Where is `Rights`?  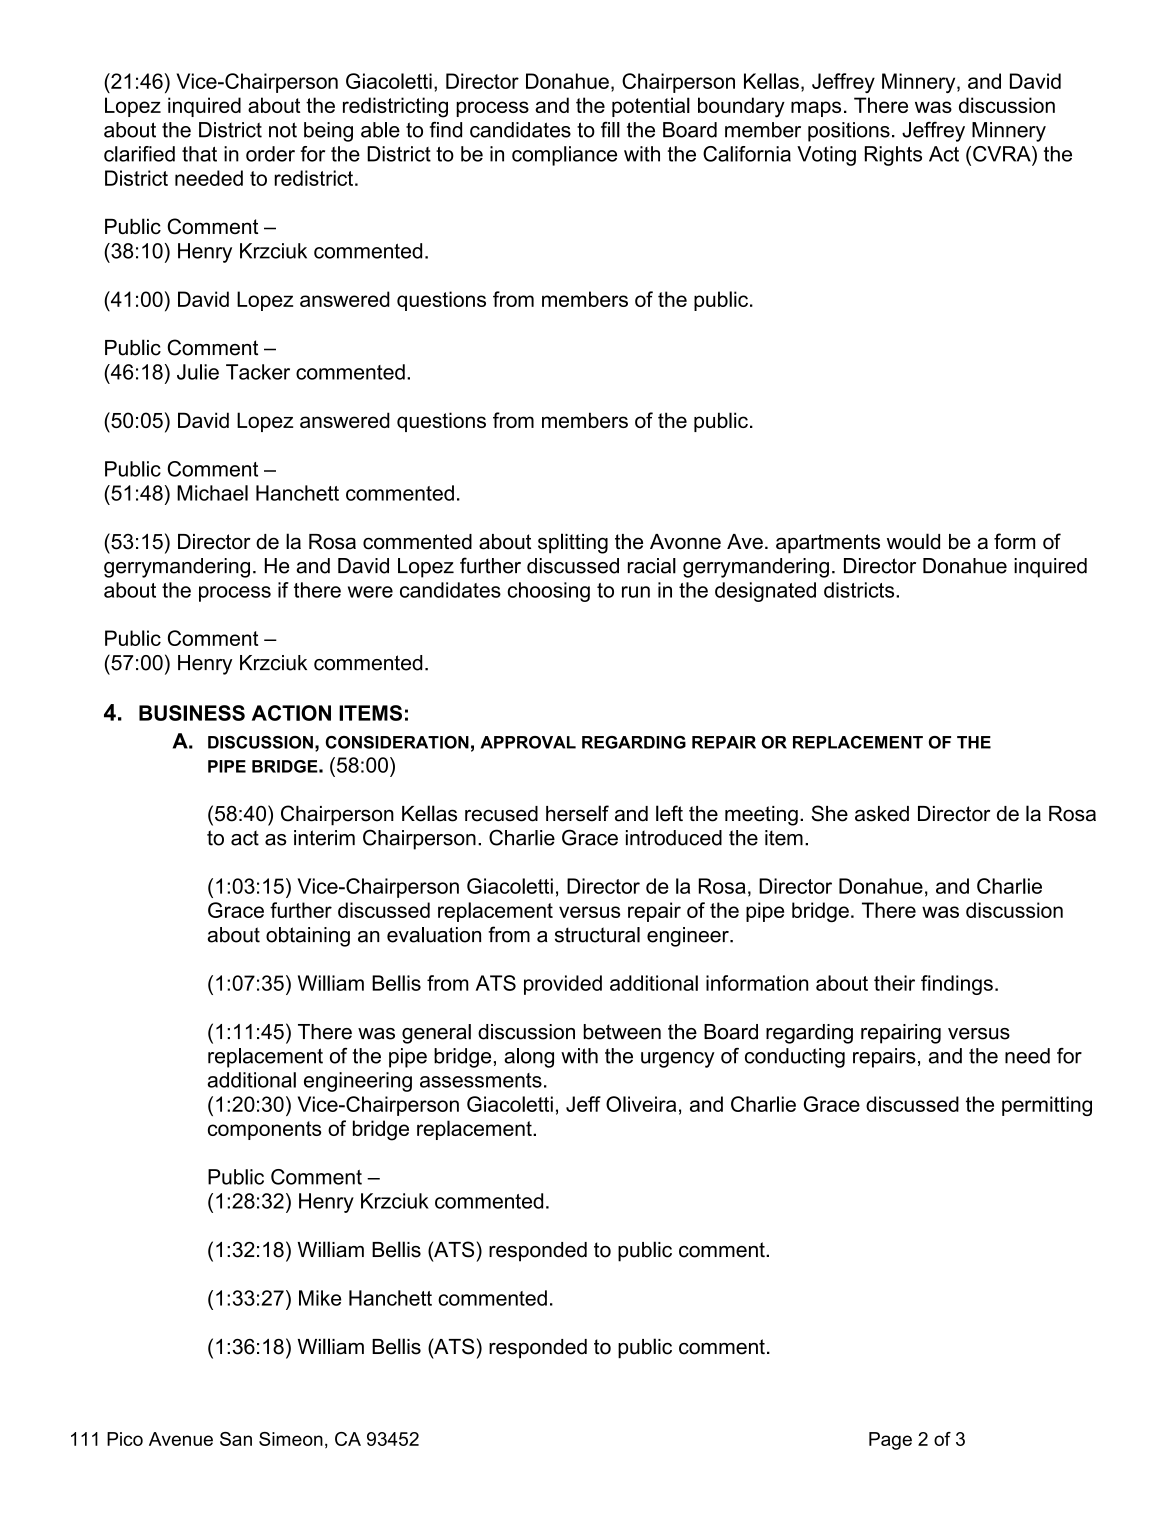
Rights is located at coordinates (893, 156).
